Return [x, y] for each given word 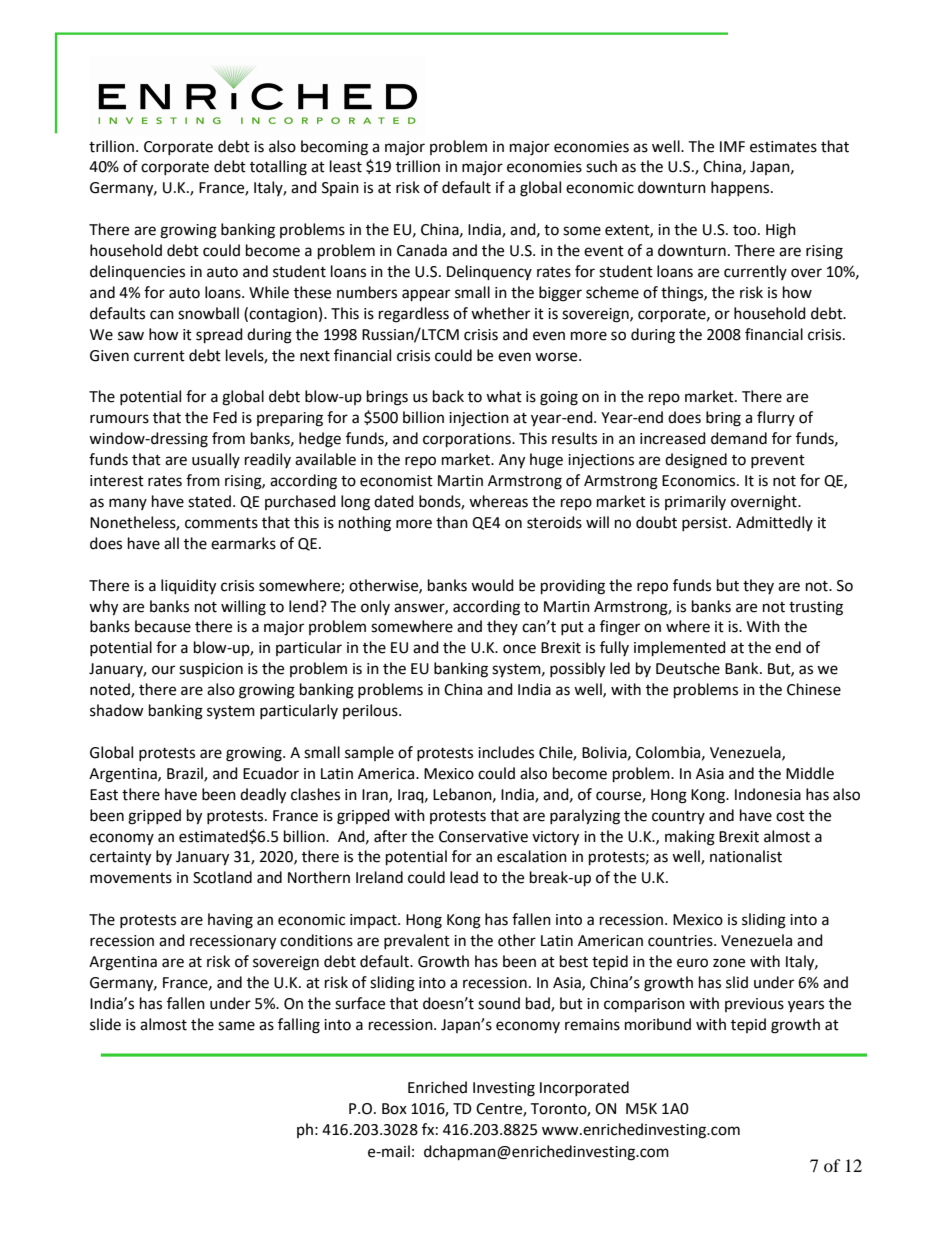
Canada [422, 250]
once [519, 649]
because [163, 626]
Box [394, 1109]
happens [741, 189]
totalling [278, 168]
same [236, 1026]
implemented [680, 649]
